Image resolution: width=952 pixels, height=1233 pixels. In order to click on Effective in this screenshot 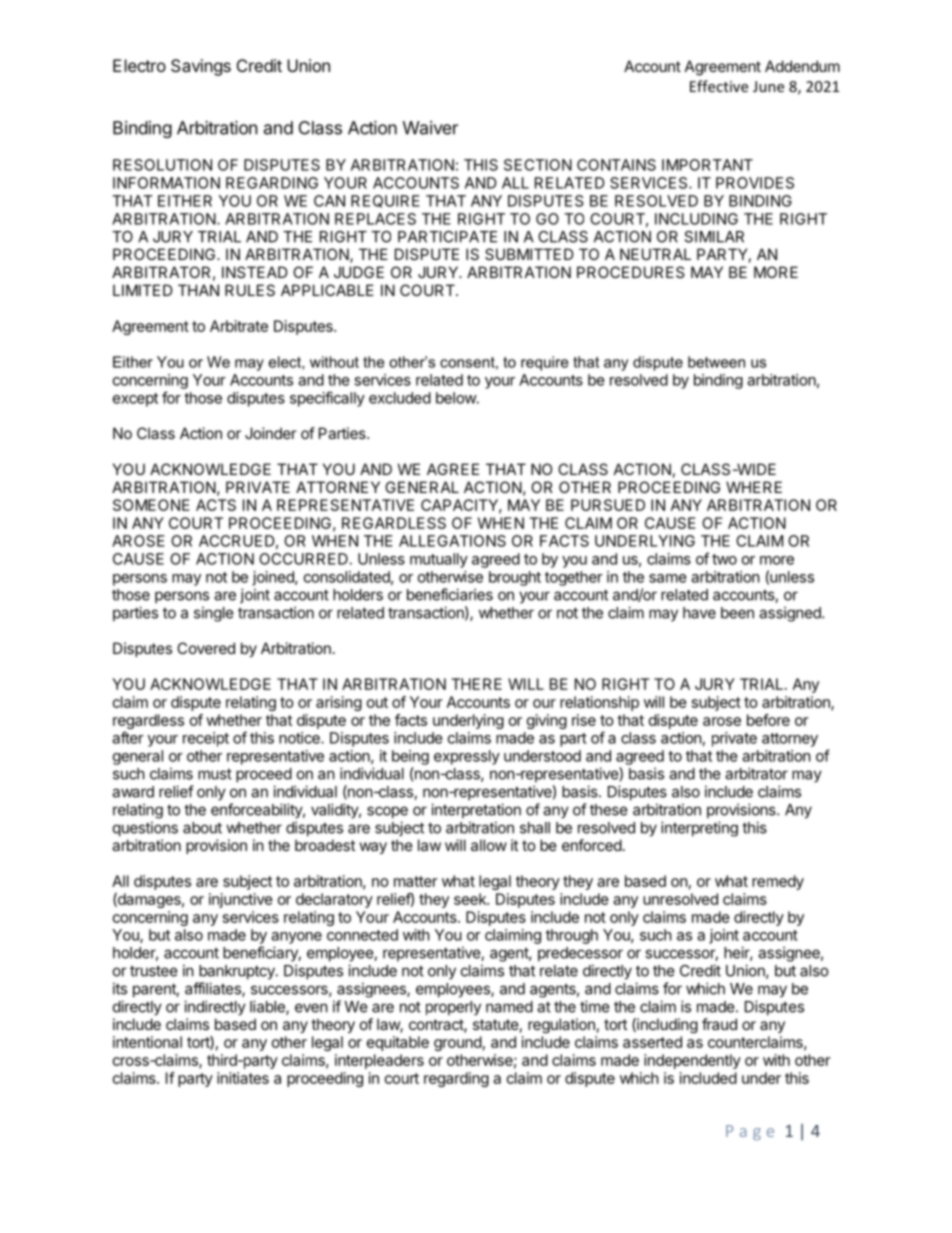, I will do `click(719, 86)`.
